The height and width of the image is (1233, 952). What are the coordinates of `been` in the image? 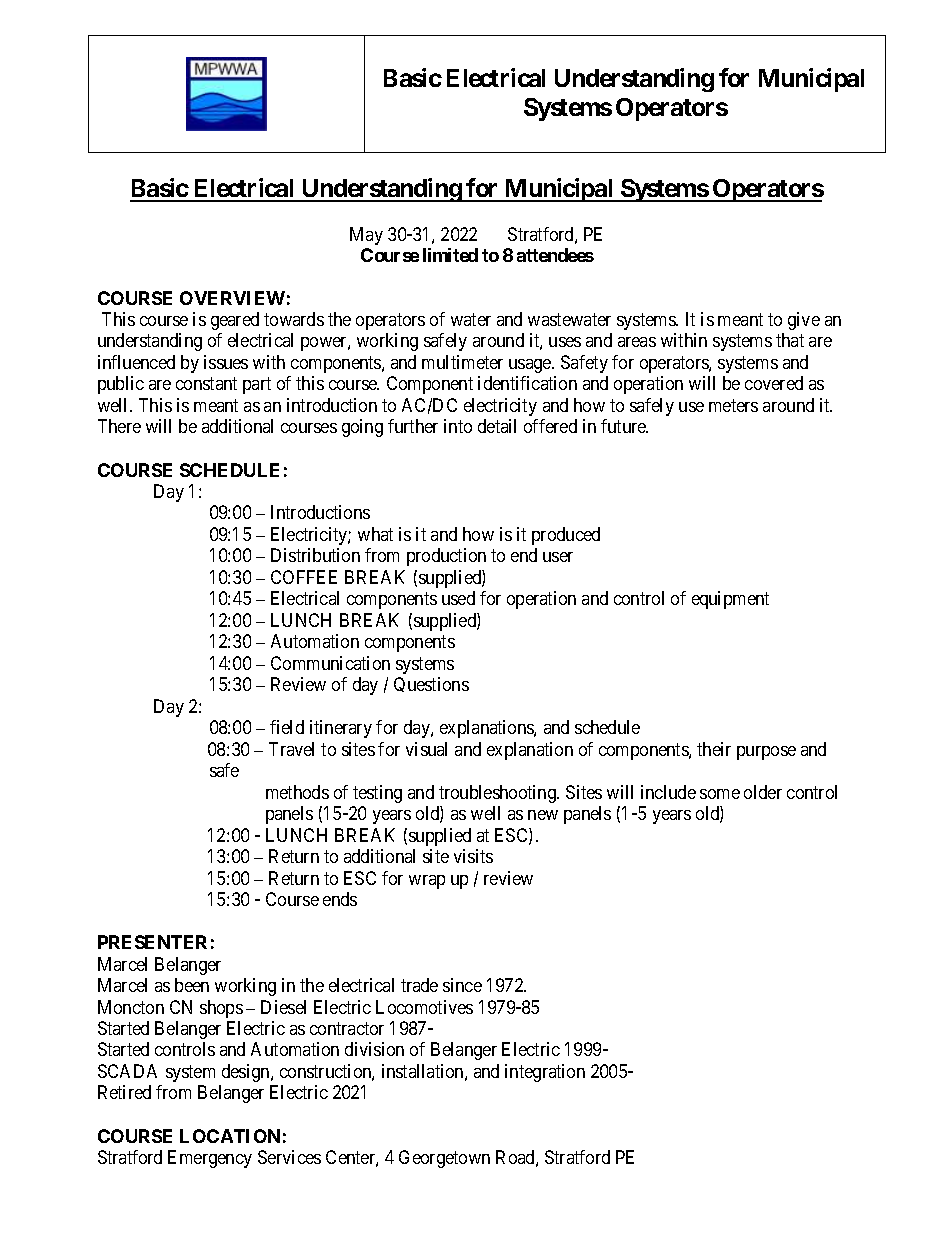 It's located at (192, 985).
